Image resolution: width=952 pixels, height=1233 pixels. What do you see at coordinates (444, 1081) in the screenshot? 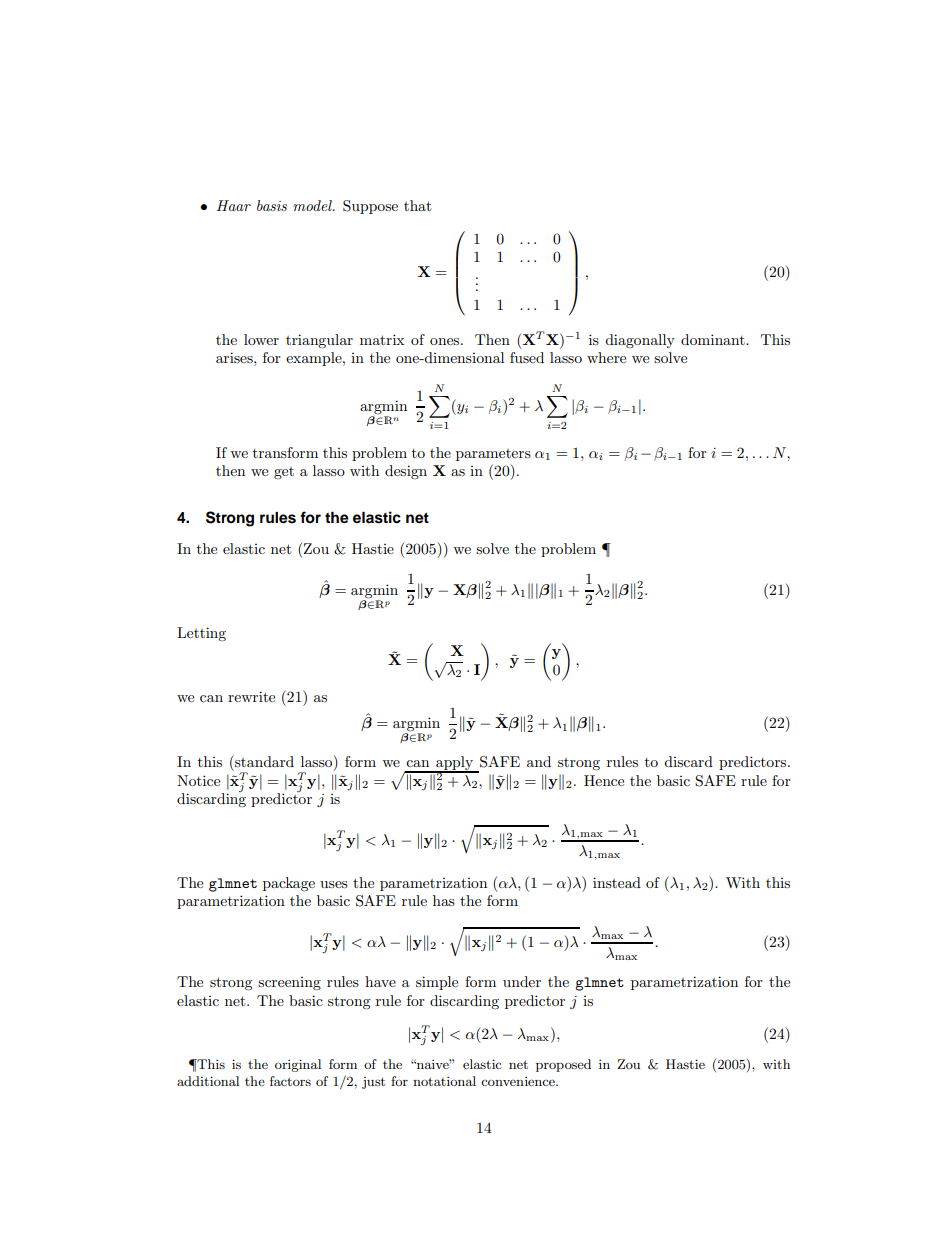
I see `notational` at bounding box center [444, 1081].
